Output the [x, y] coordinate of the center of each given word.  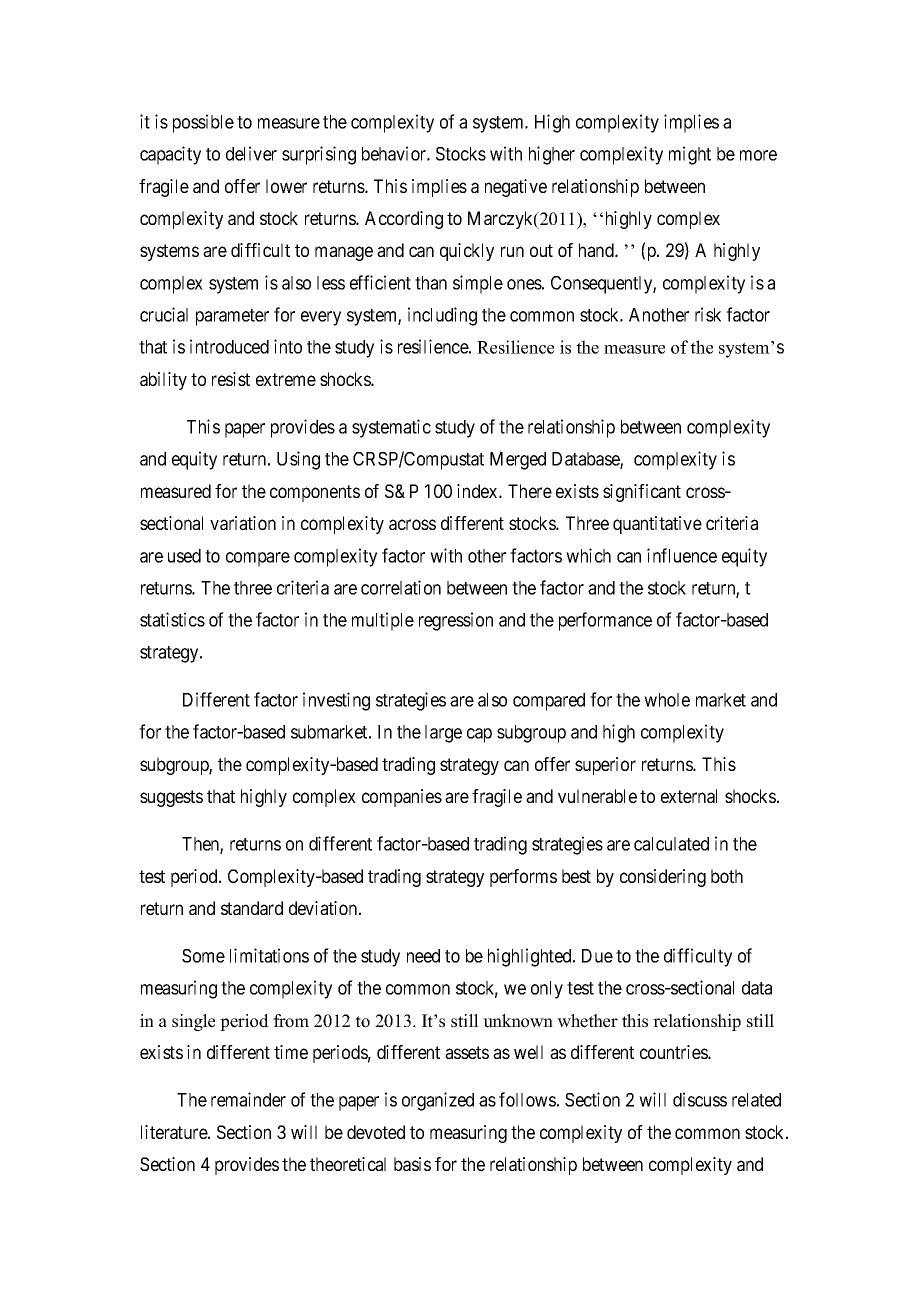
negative [516, 188]
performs [523, 878]
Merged [518, 461]
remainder [248, 1099]
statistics [172, 619]
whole [667, 700]
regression [456, 621]
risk [708, 314]
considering [663, 878]
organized [438, 1101]
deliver [251, 153]
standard [252, 908]
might [690, 155]
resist [231, 379]
